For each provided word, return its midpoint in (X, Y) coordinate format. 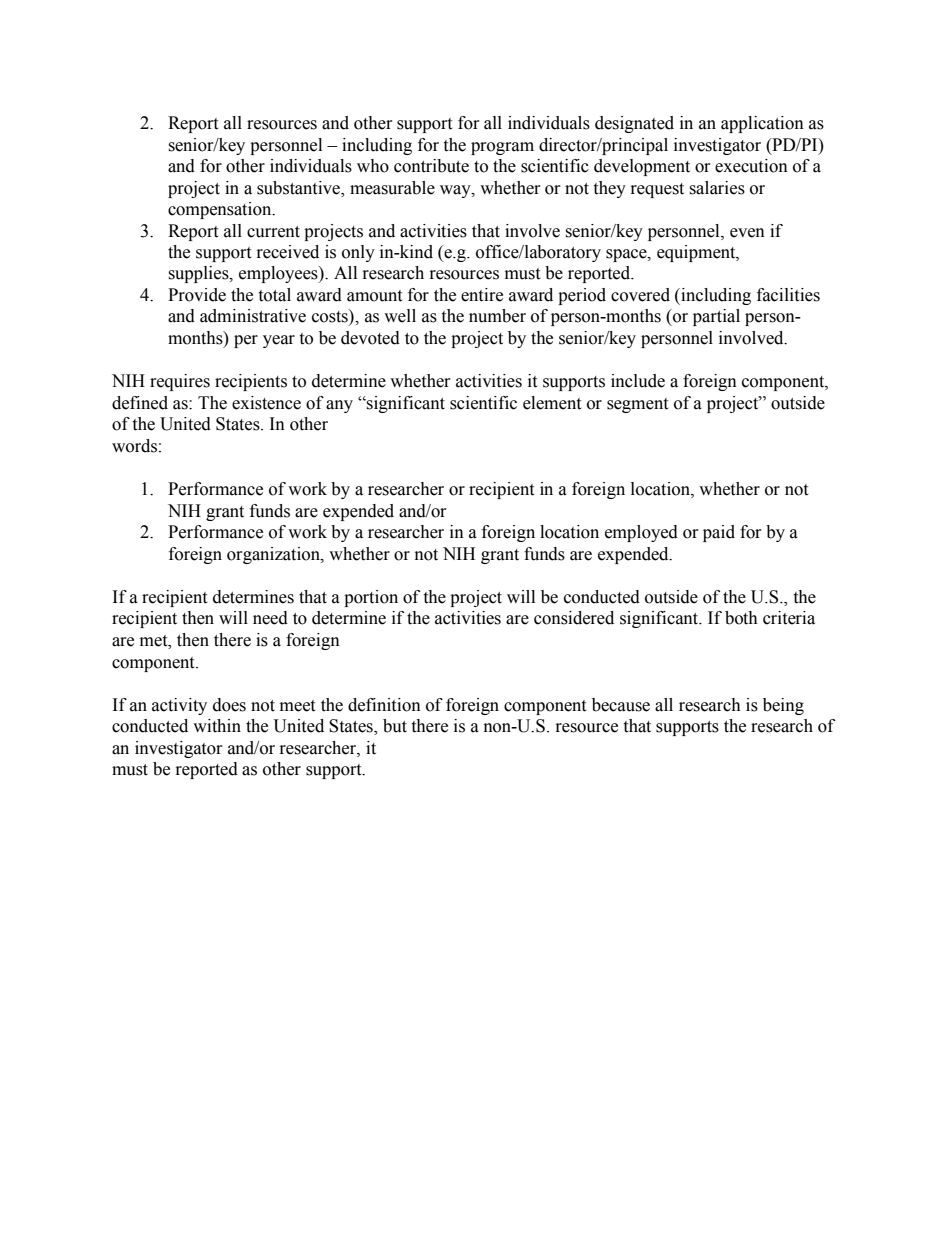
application (762, 124)
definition (384, 705)
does (229, 705)
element (552, 403)
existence (266, 403)
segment (637, 405)
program (502, 148)
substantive (300, 188)
